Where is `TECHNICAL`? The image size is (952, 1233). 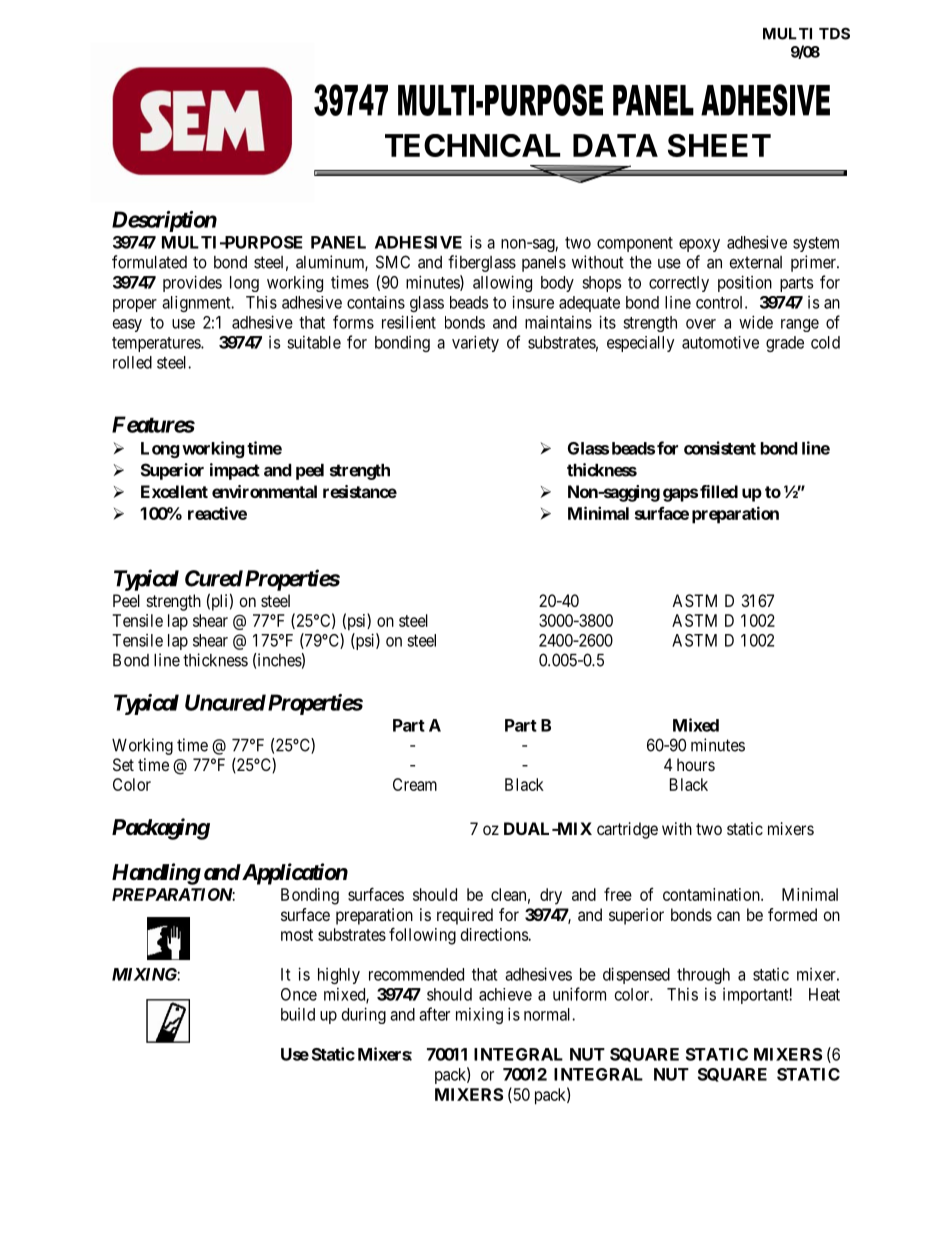 TECHNICAL is located at coordinates (472, 145).
